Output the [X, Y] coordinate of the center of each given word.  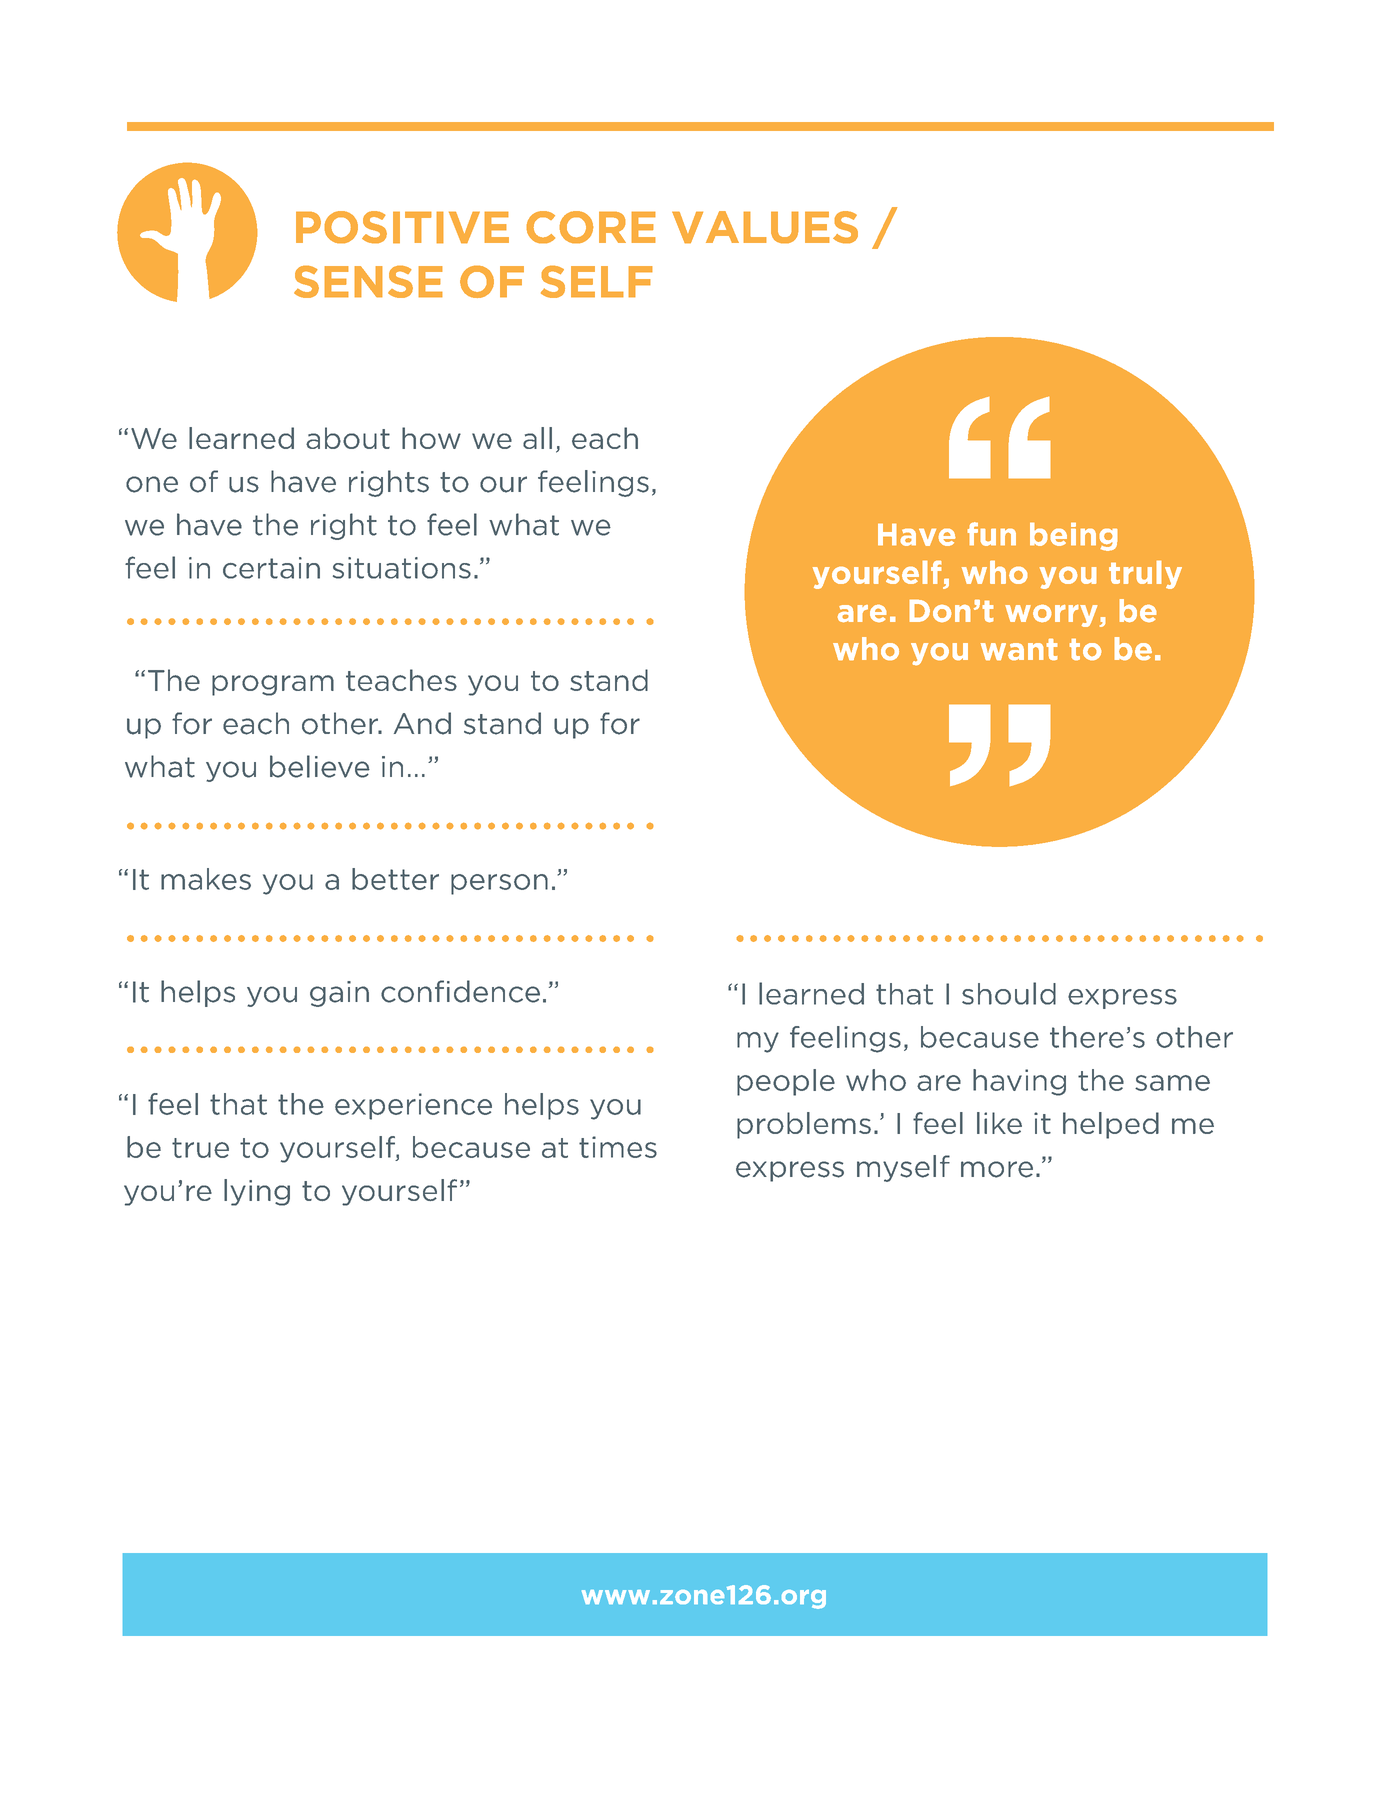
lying [257, 1192]
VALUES [765, 227]
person [499, 884]
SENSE [368, 281]
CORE [591, 227]
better [395, 879]
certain [271, 568]
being [1073, 537]
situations [402, 568]
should [1009, 993]
